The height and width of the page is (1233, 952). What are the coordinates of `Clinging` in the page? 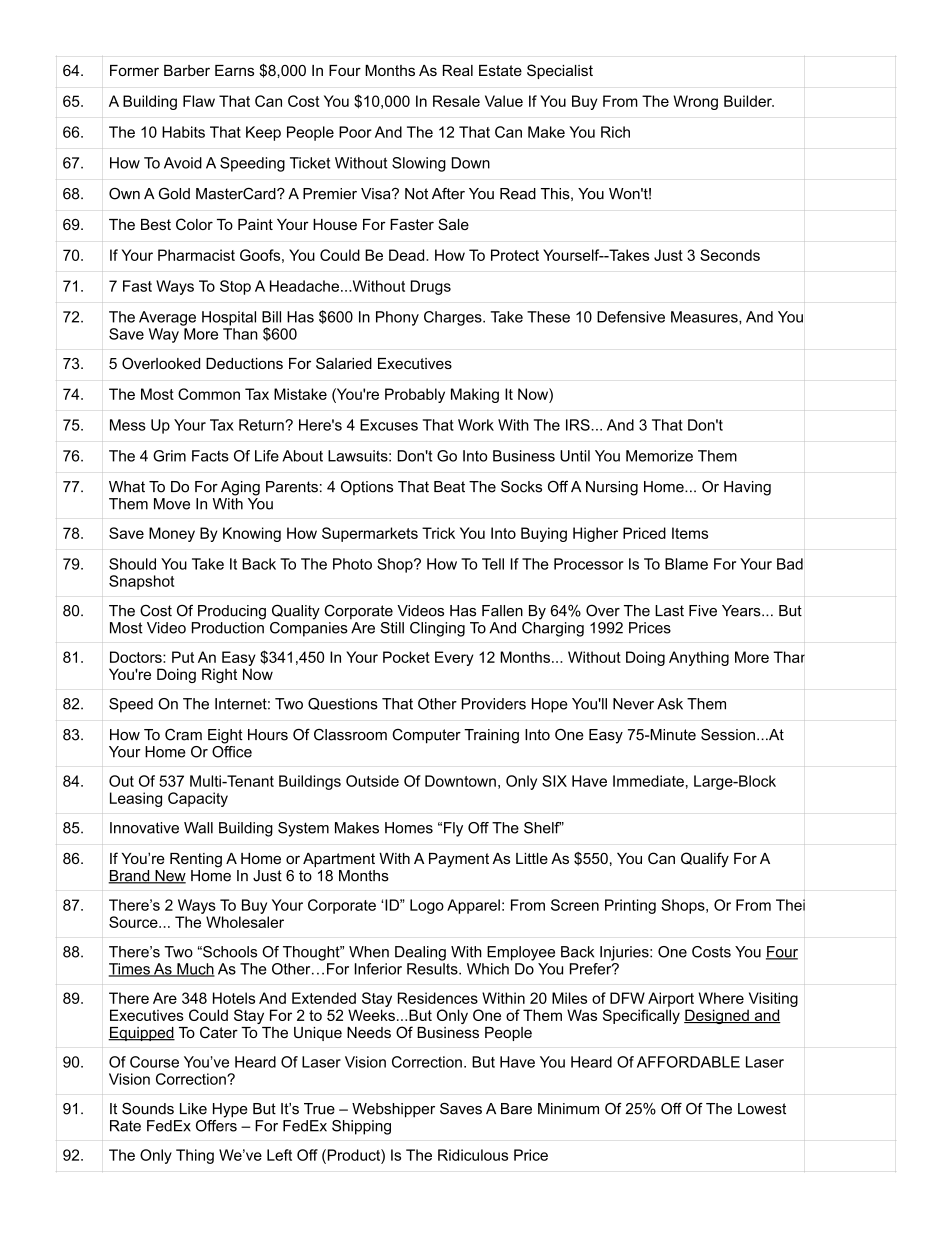 It's located at (437, 629).
